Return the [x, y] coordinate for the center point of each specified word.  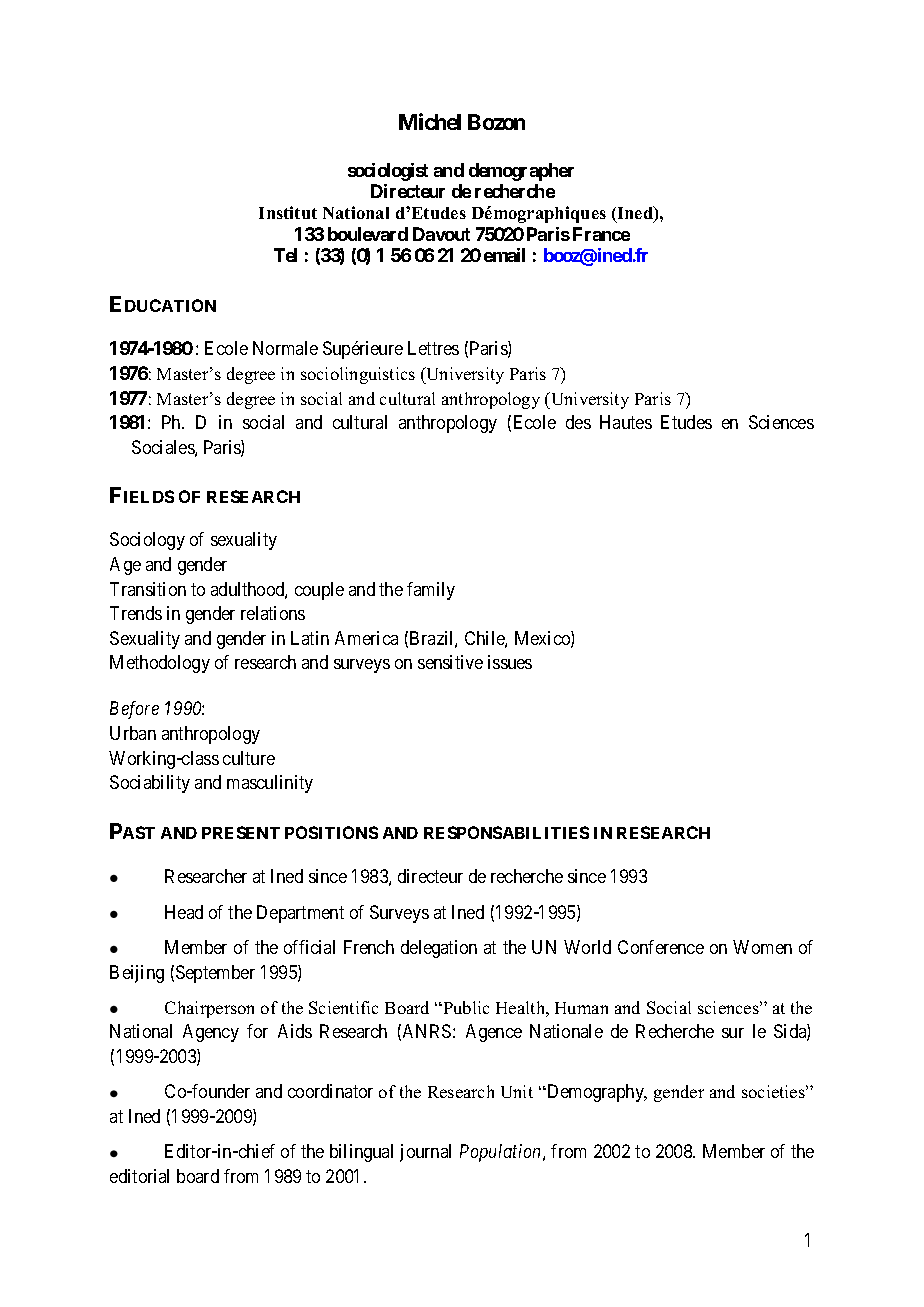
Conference [661, 947]
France [601, 234]
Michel [430, 121]
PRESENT [241, 832]
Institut [288, 212]
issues [510, 662]
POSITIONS [331, 832]
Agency [211, 1033]
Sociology [147, 541]
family [431, 591]
